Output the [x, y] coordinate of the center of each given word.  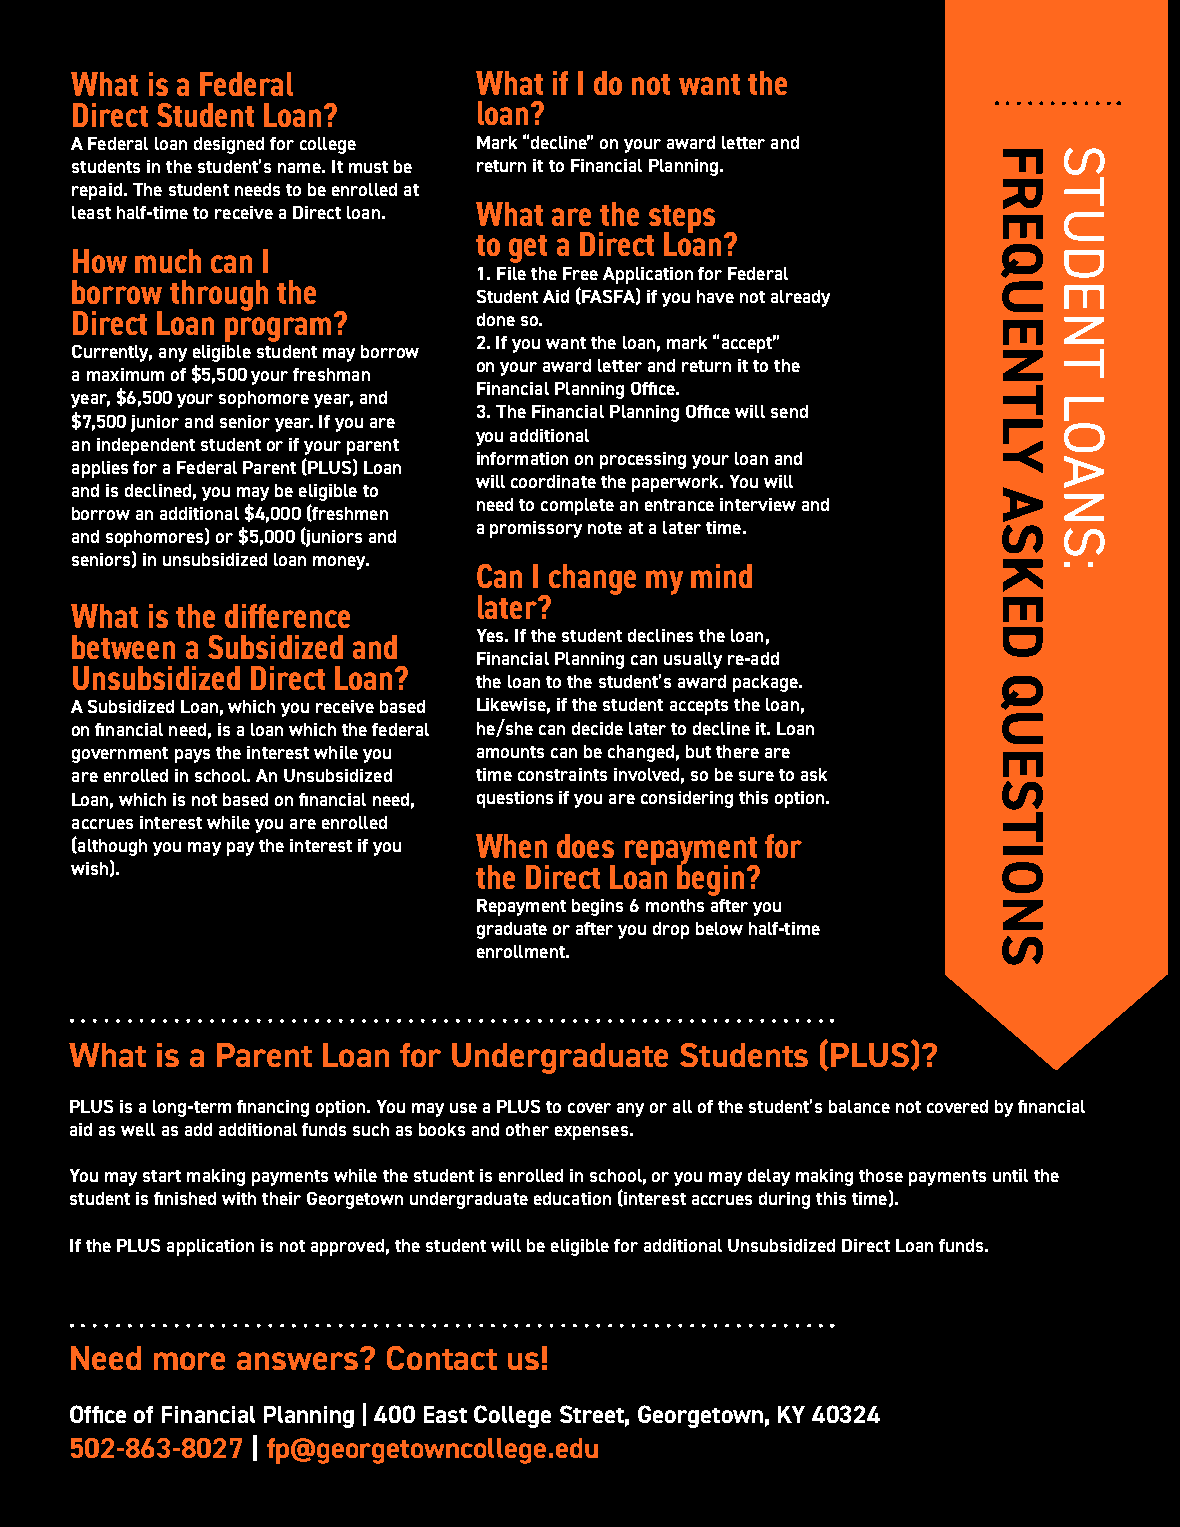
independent [146, 446]
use [463, 1108]
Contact [442, 1358]
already [800, 298]
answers [299, 1360]
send [789, 411]
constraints [562, 774]
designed [229, 145]
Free [580, 273]
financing [273, 1108]
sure [756, 776]
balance [859, 1106]
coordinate [553, 481]
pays [192, 756]
